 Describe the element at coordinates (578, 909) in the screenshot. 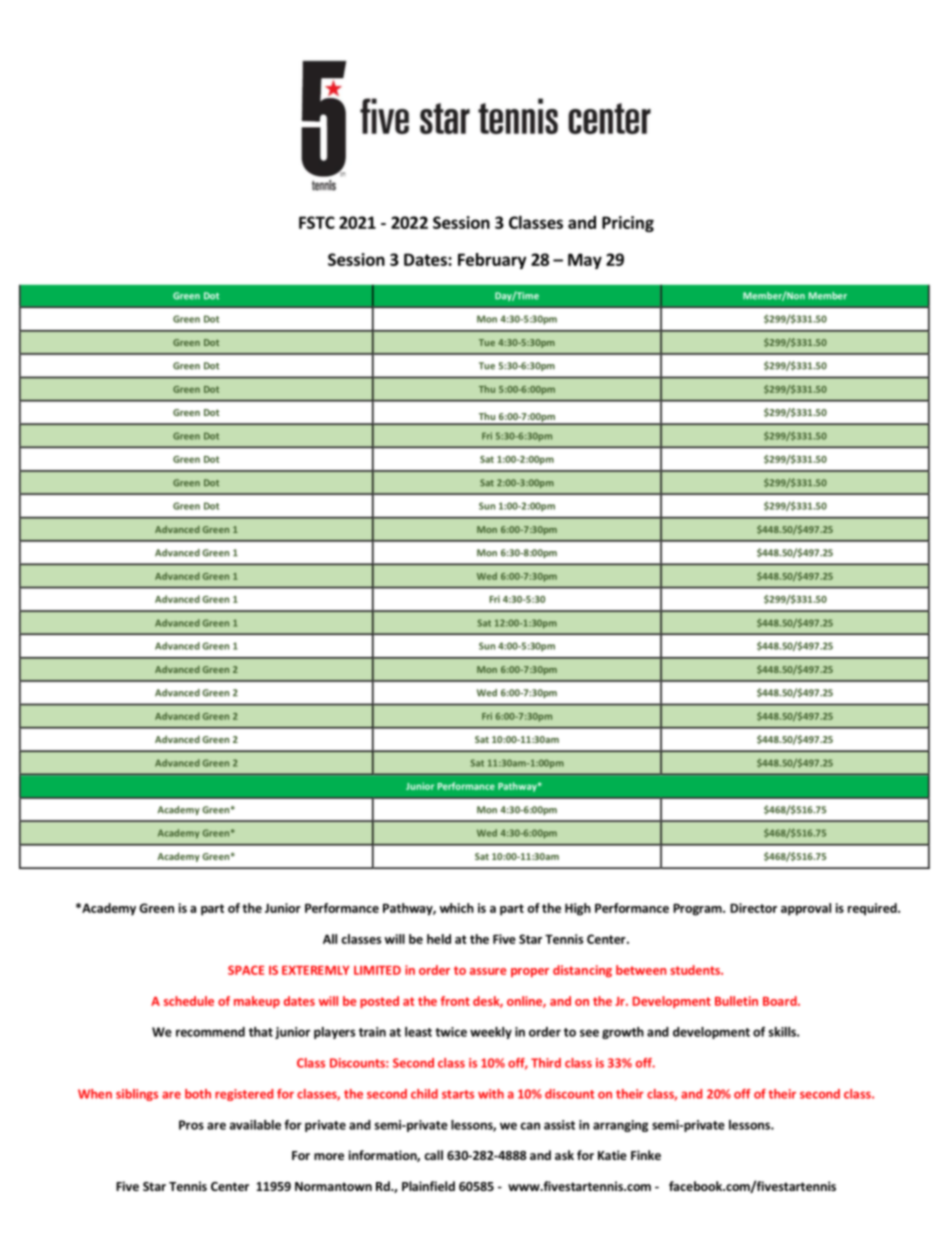

I see `High` at that location.
